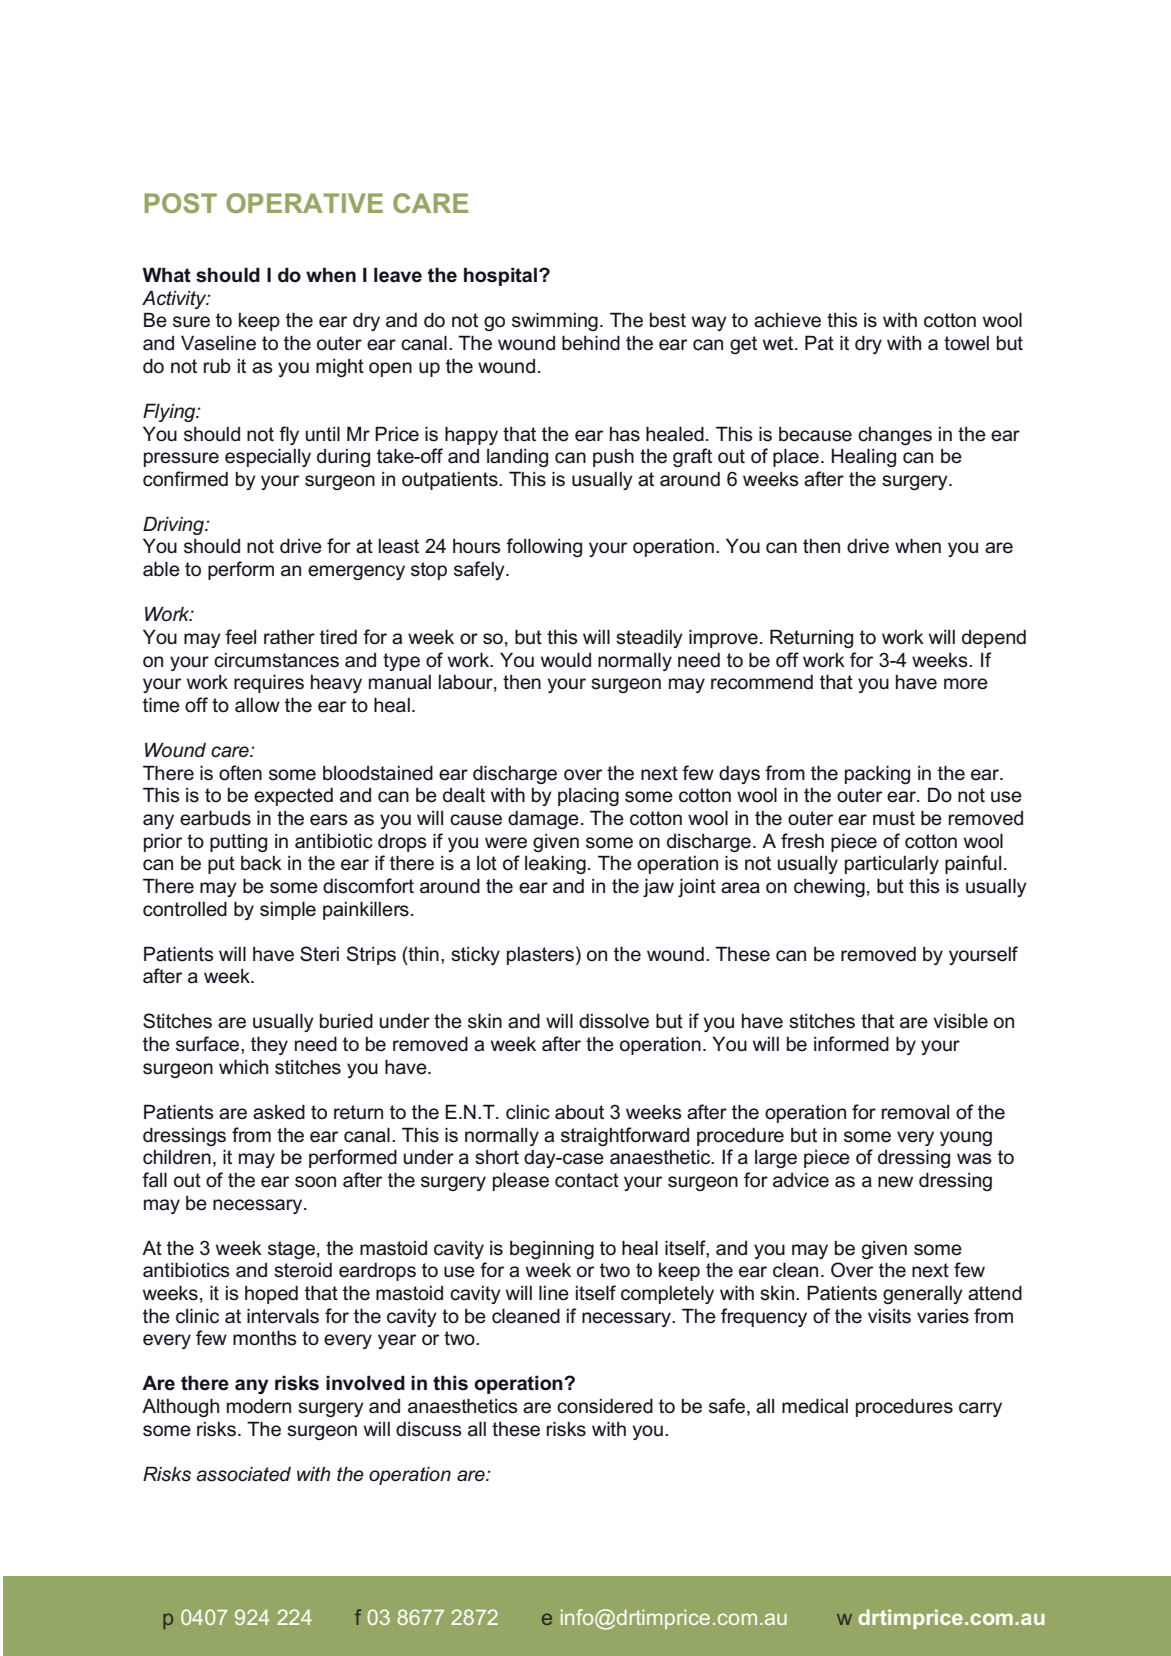 This screenshot has width=1171, height=1656. What do you see at coordinates (269, 1045) in the screenshot?
I see `they` at bounding box center [269, 1045].
